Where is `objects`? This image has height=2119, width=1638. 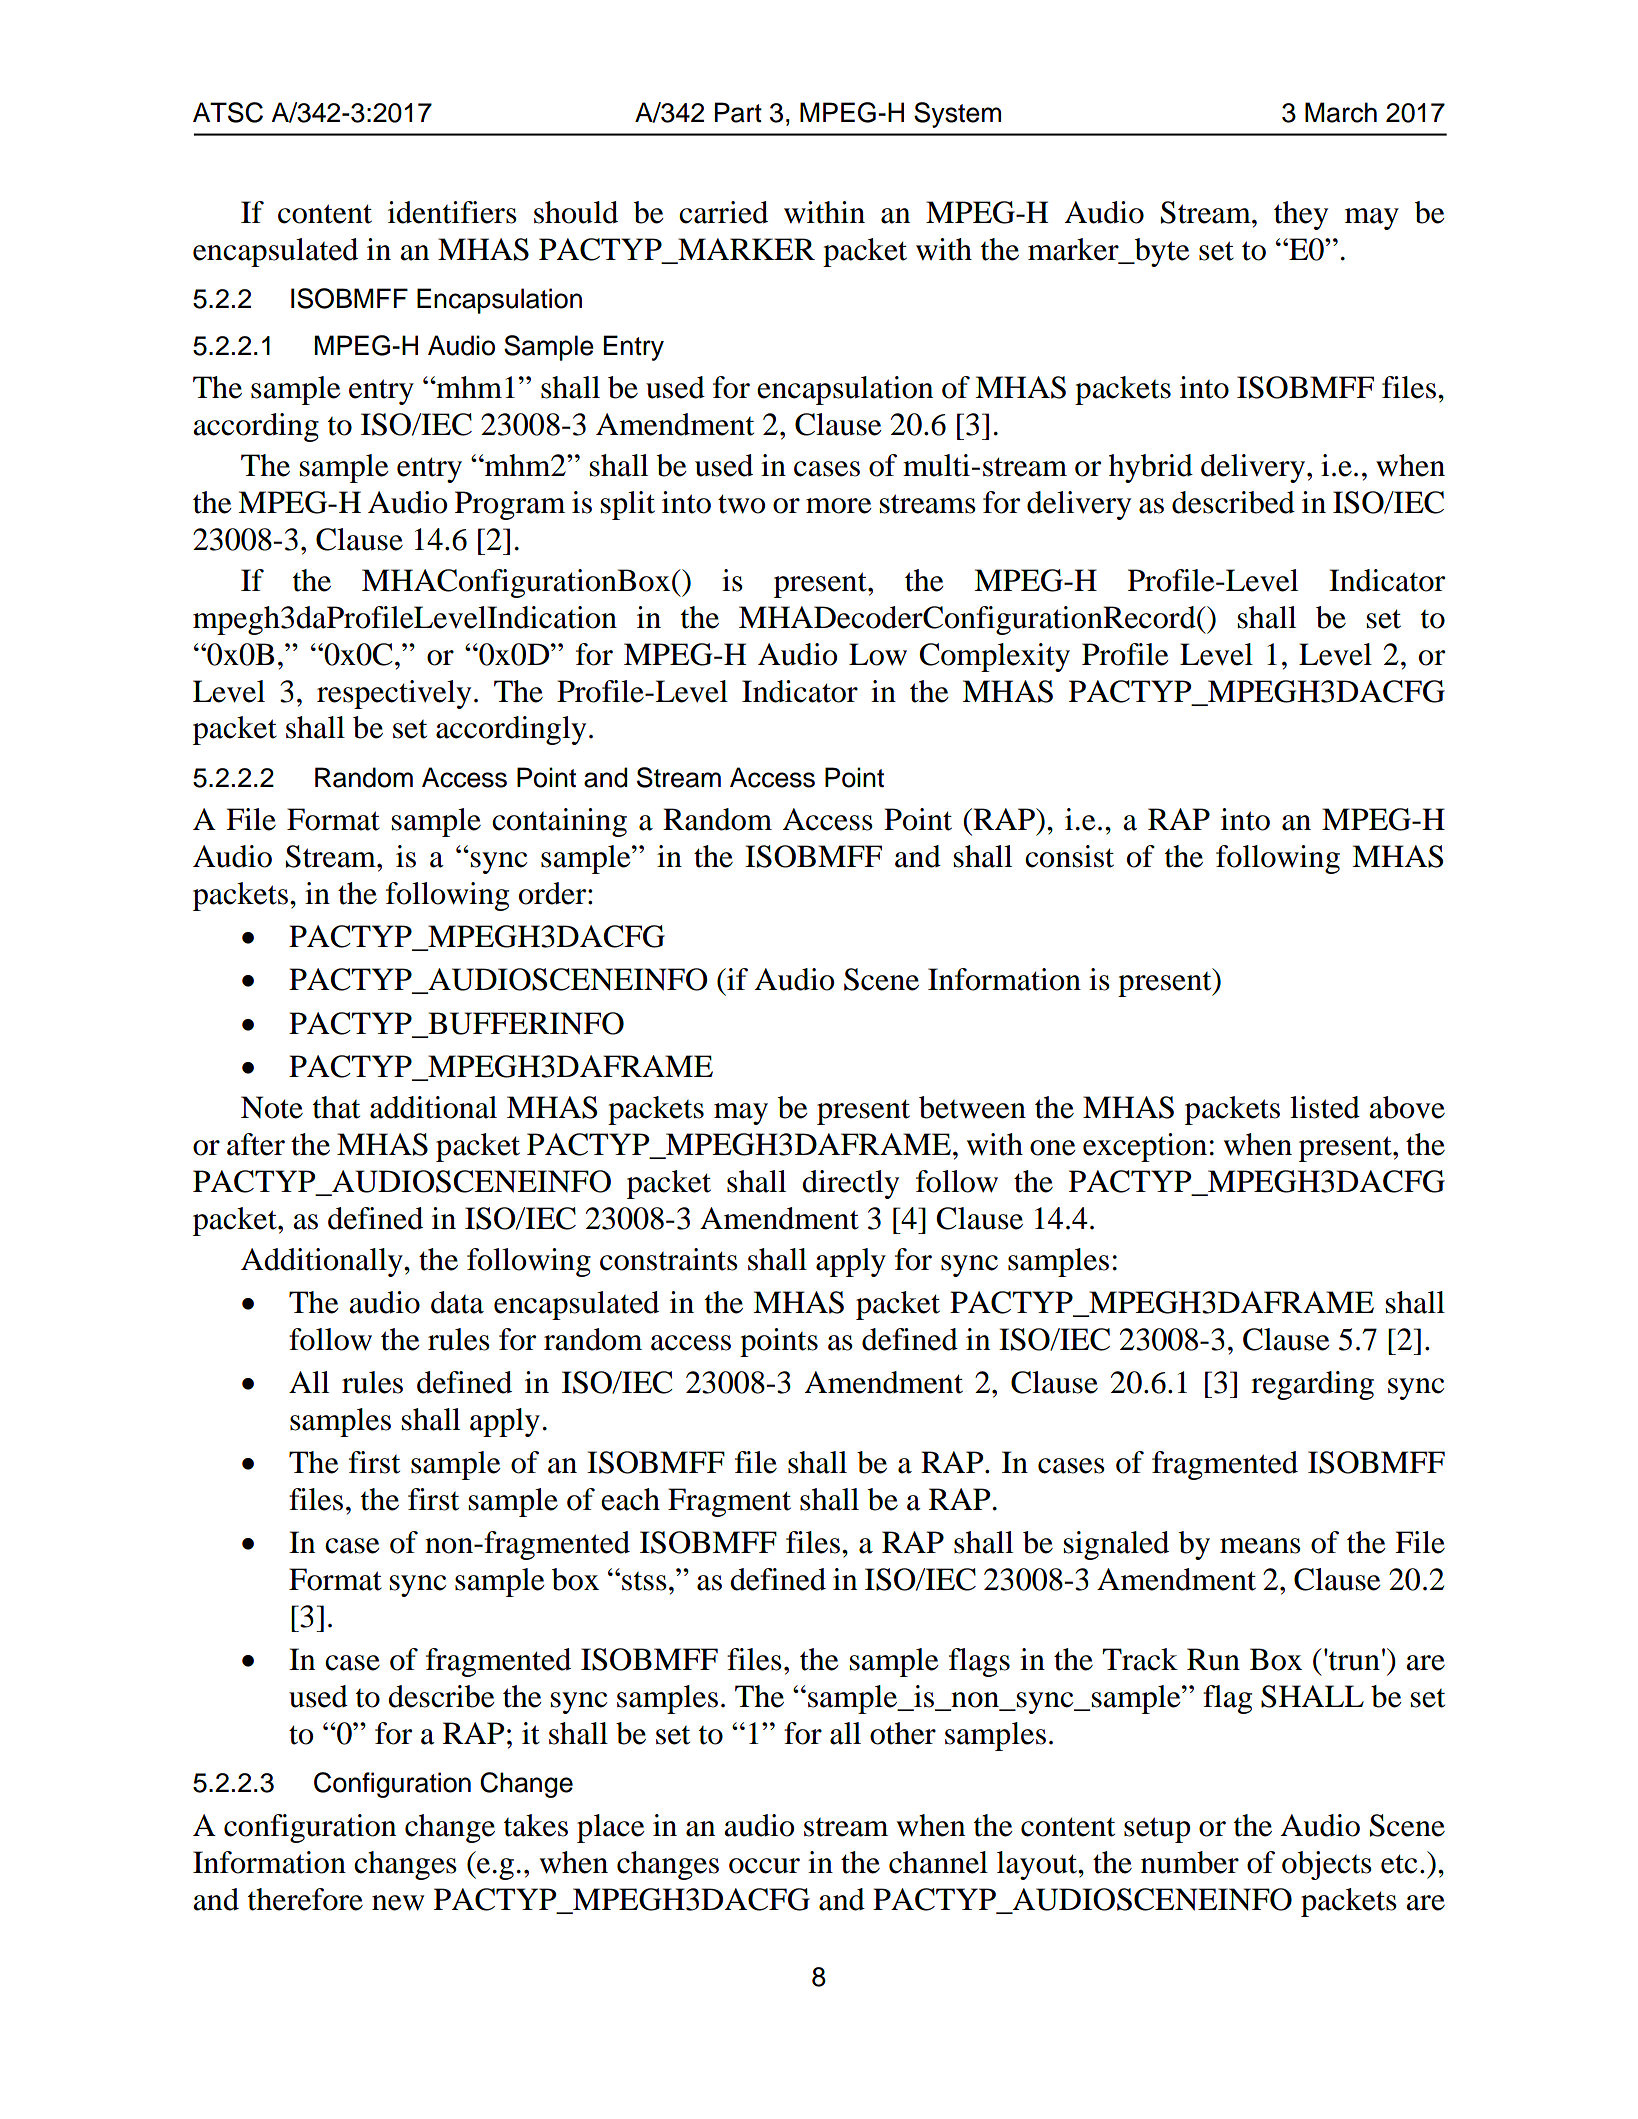 objects is located at coordinates (1327, 1865).
